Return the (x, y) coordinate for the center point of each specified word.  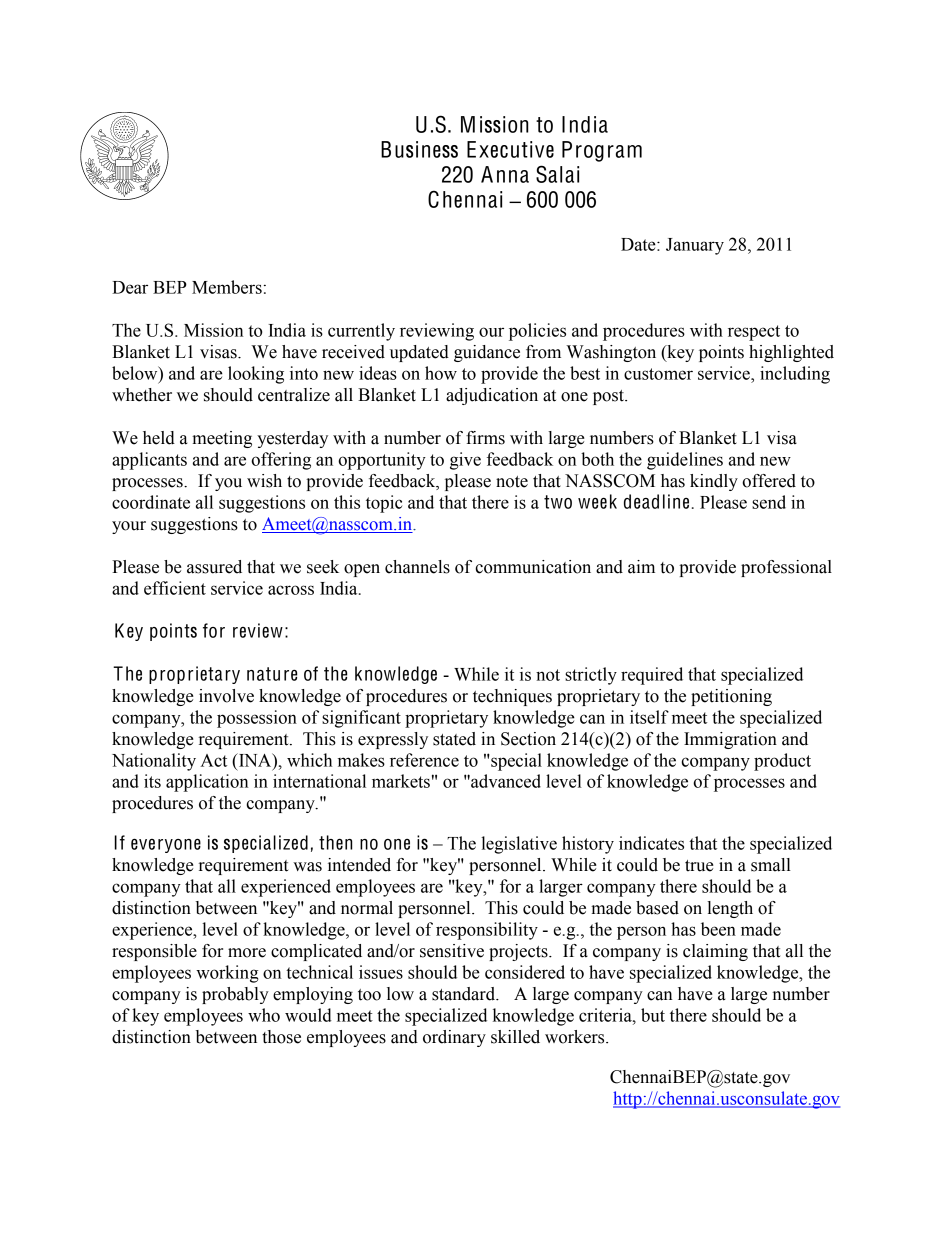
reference (424, 760)
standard (465, 994)
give (465, 461)
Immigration (730, 740)
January (695, 246)
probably (235, 995)
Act (213, 760)
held (159, 438)
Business (419, 149)
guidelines (685, 461)
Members (227, 287)
